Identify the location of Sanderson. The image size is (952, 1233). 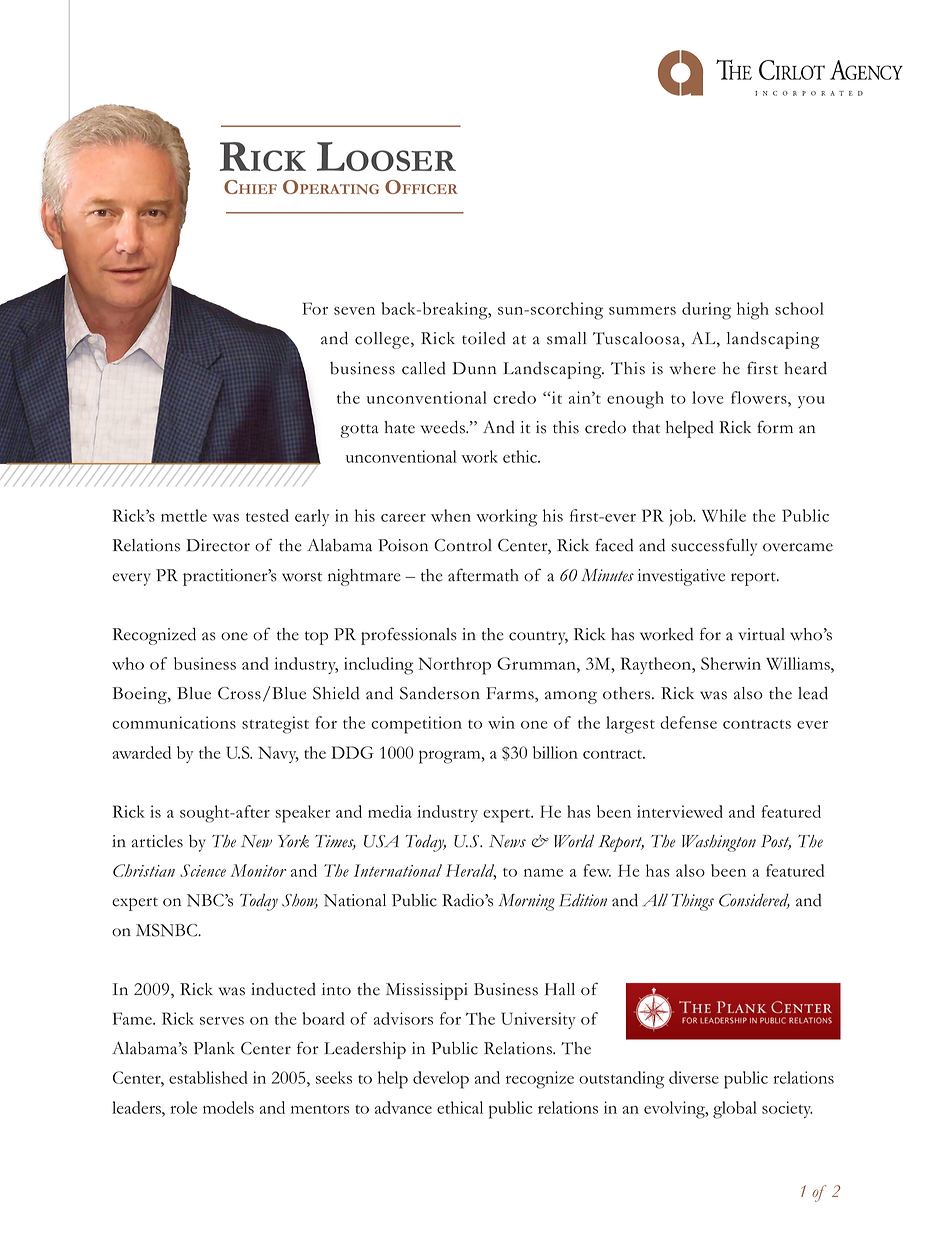
(440, 693).
